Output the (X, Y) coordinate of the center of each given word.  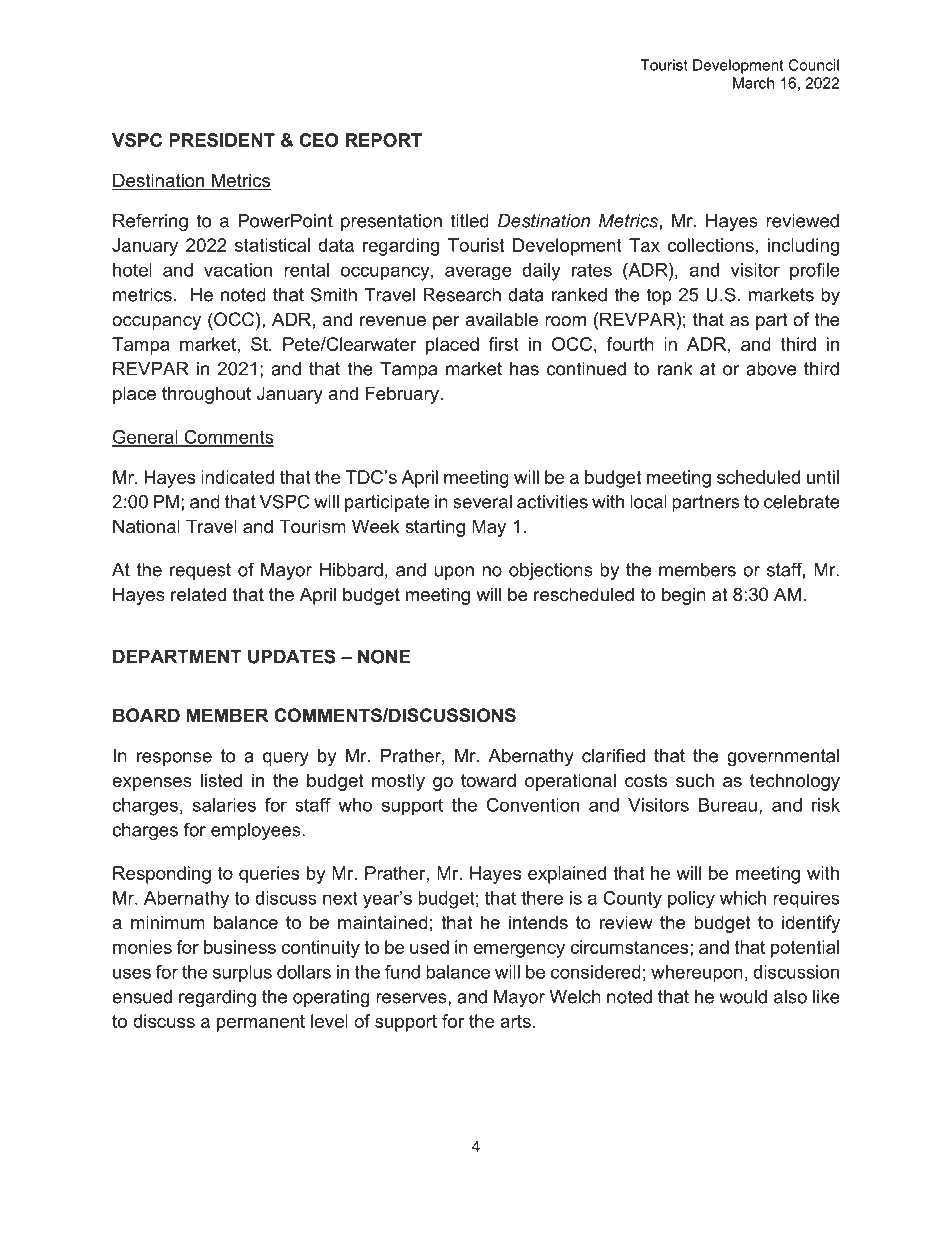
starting (435, 528)
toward (488, 780)
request (200, 571)
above (771, 369)
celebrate (802, 502)
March (753, 83)
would (743, 997)
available (501, 319)
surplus (242, 974)
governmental (783, 757)
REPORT (384, 140)
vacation (238, 270)
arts (515, 1021)
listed (221, 780)
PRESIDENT (222, 140)
